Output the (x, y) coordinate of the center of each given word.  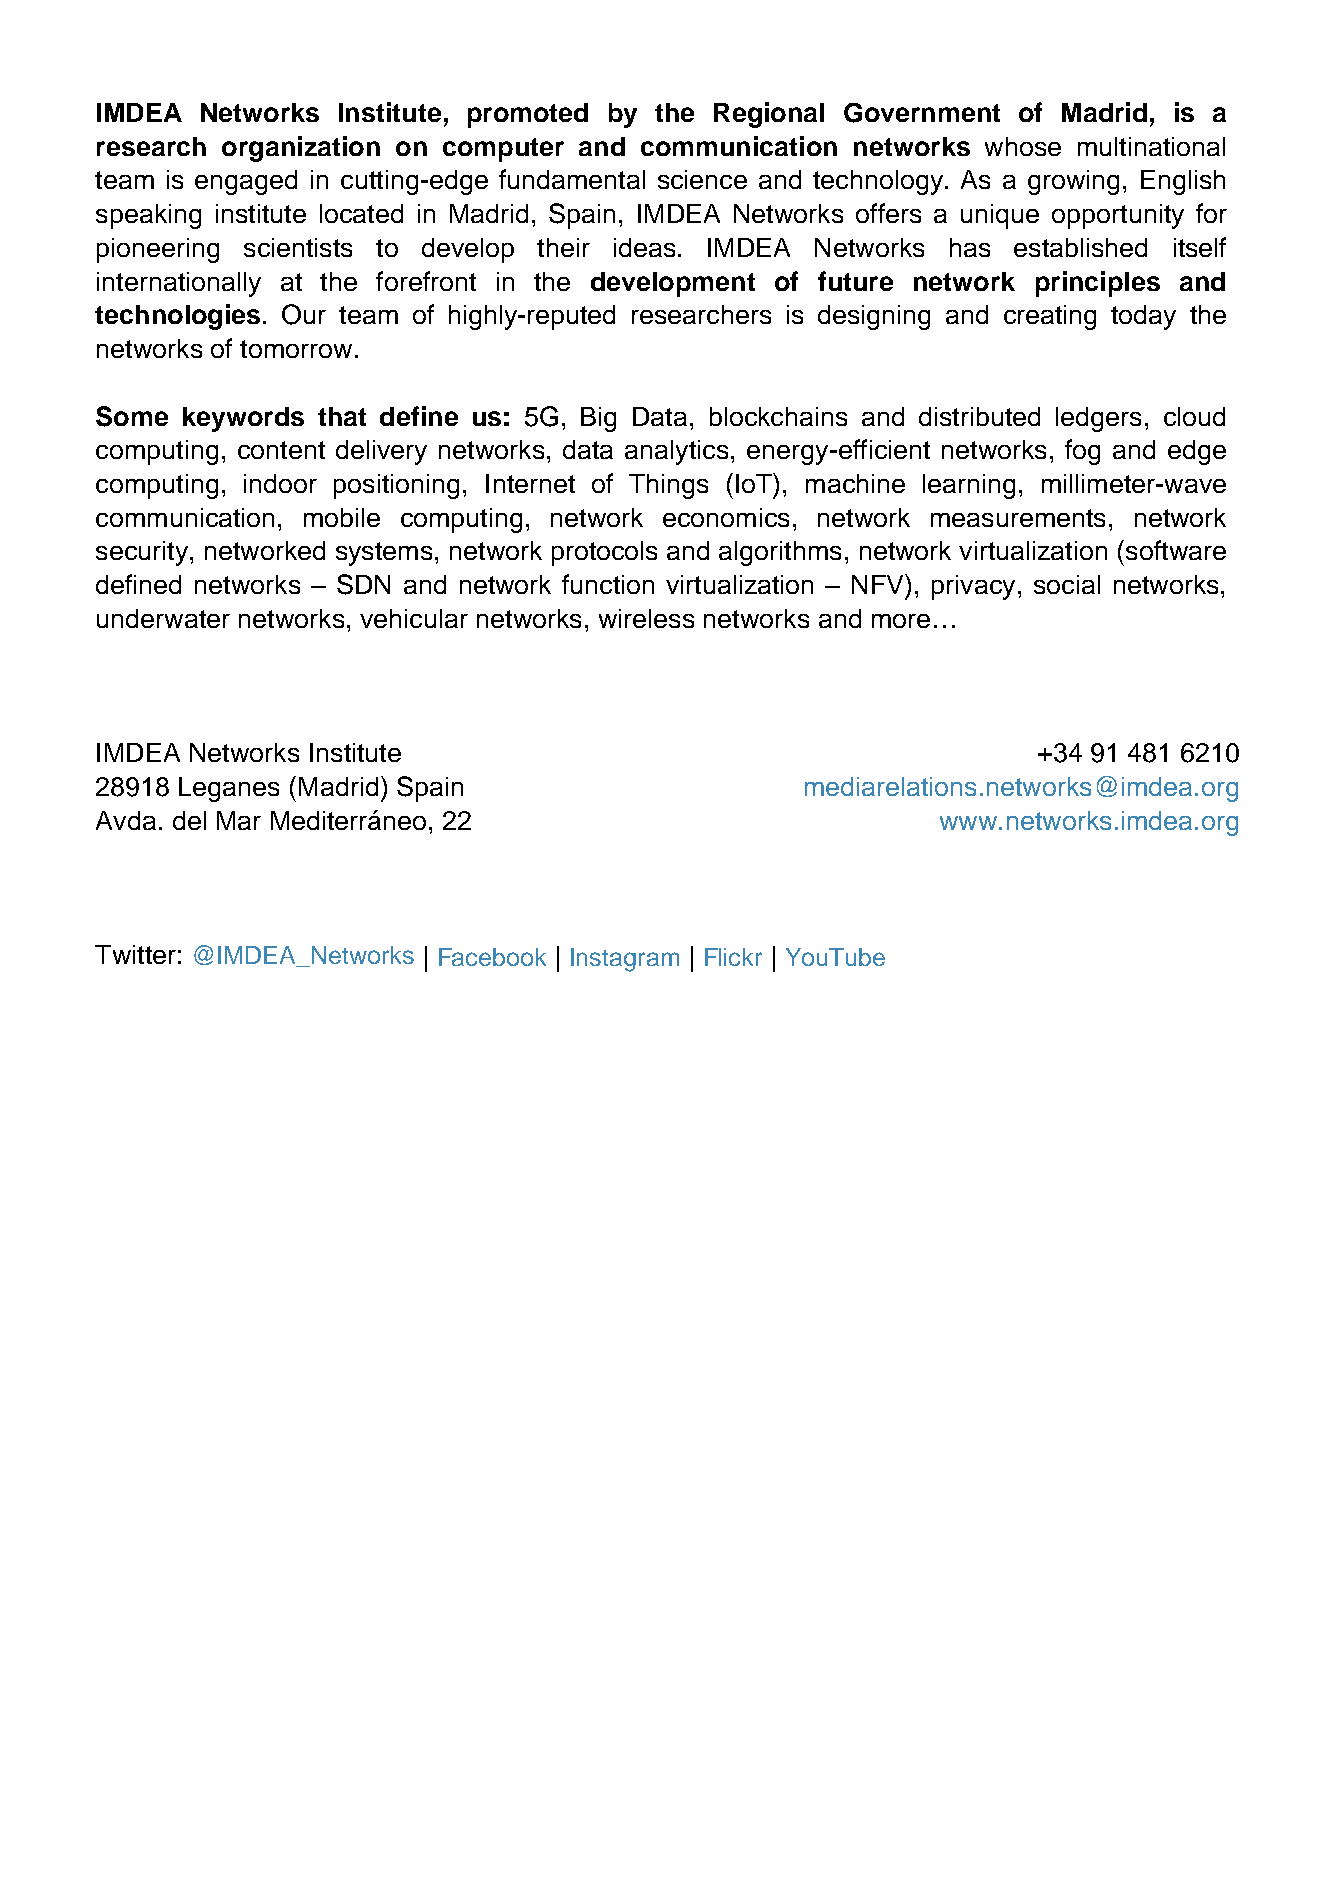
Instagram (625, 960)
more (901, 621)
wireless (646, 618)
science (702, 179)
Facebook (492, 957)
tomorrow (296, 349)
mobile (342, 517)
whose (1023, 146)
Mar (239, 820)
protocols (604, 553)
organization (301, 149)
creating (1050, 317)
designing (874, 317)
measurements (1018, 518)
